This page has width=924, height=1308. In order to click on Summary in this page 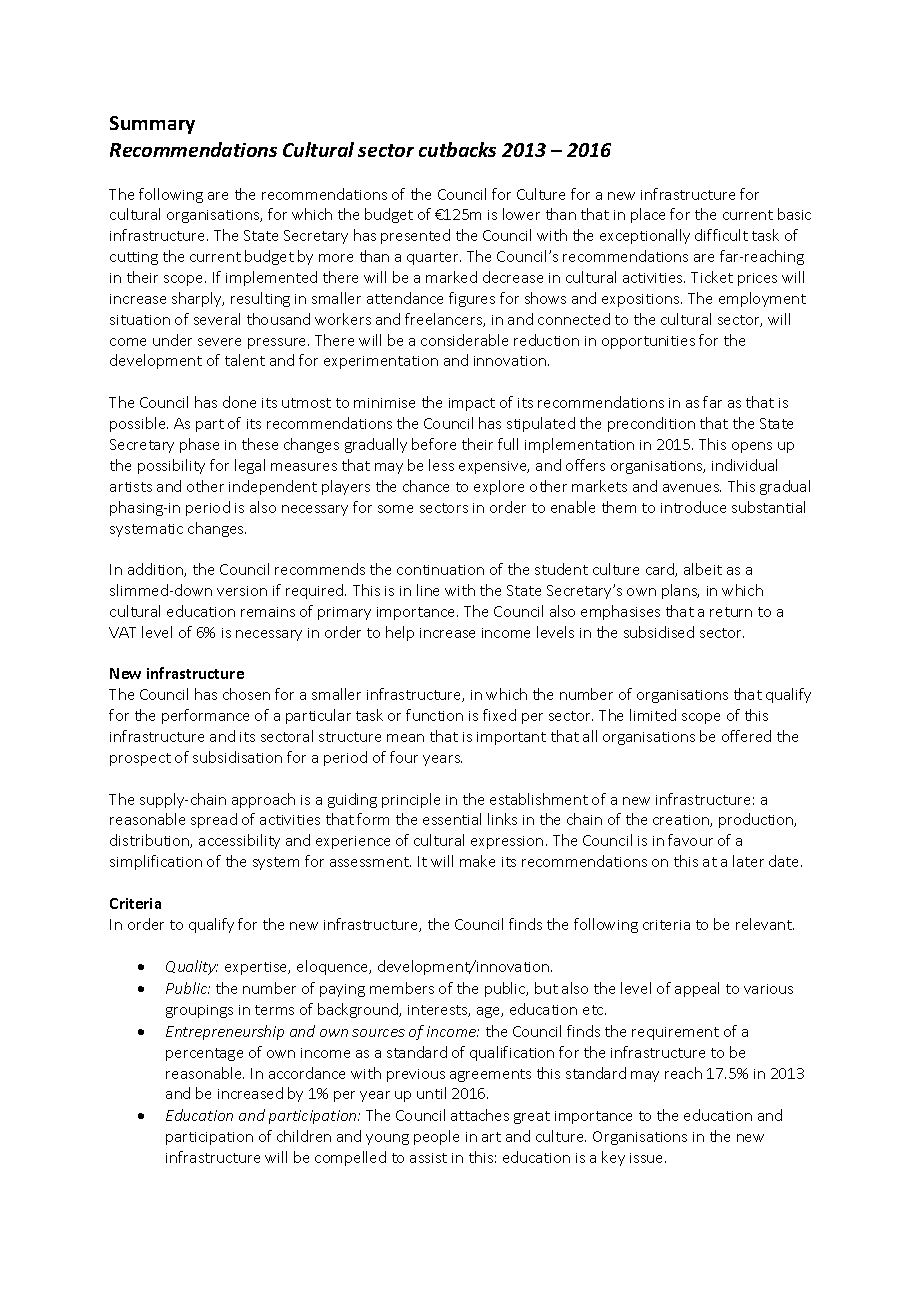, I will do `click(152, 125)`.
